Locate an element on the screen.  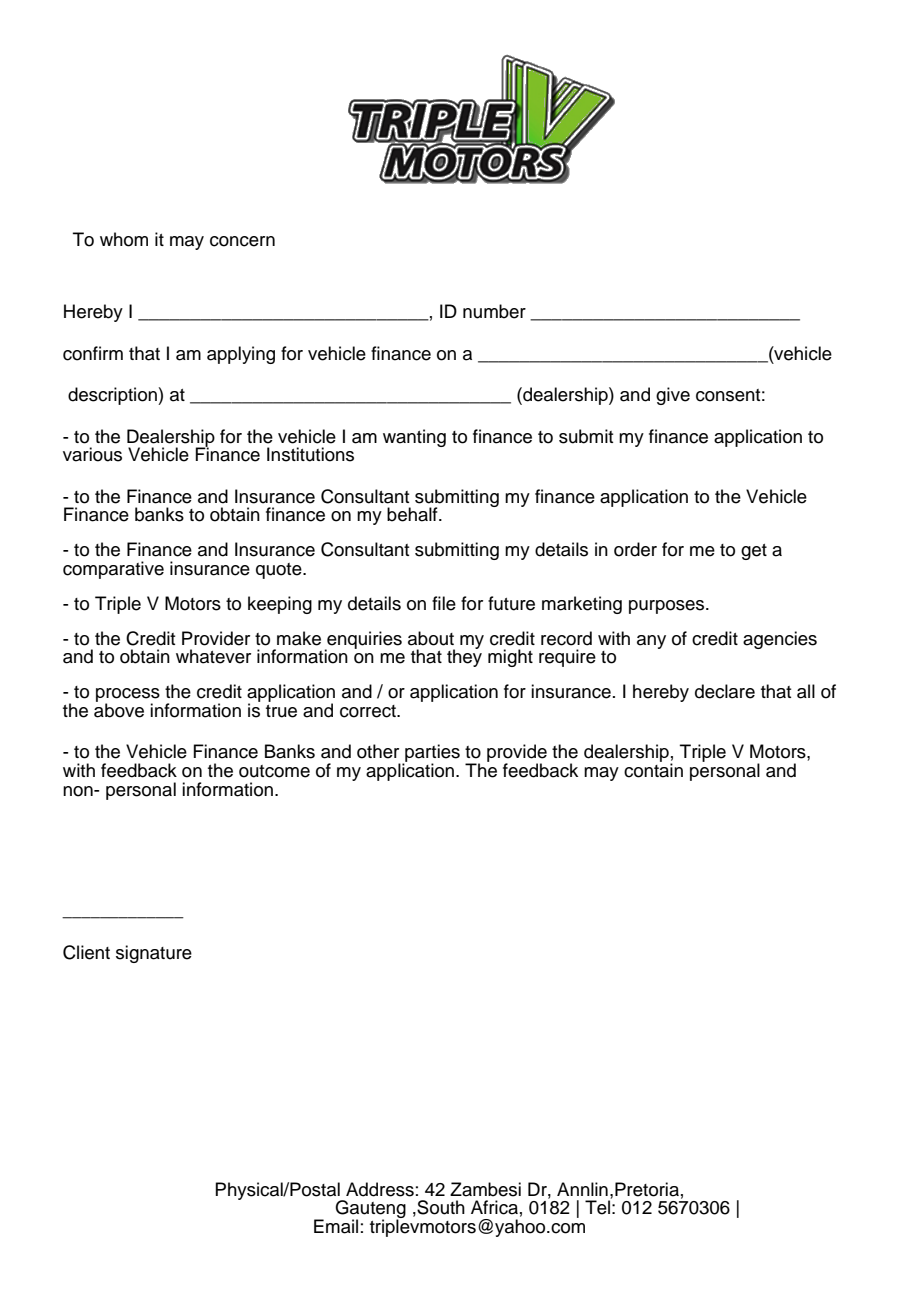
Africa is located at coordinates (494, 1207).
